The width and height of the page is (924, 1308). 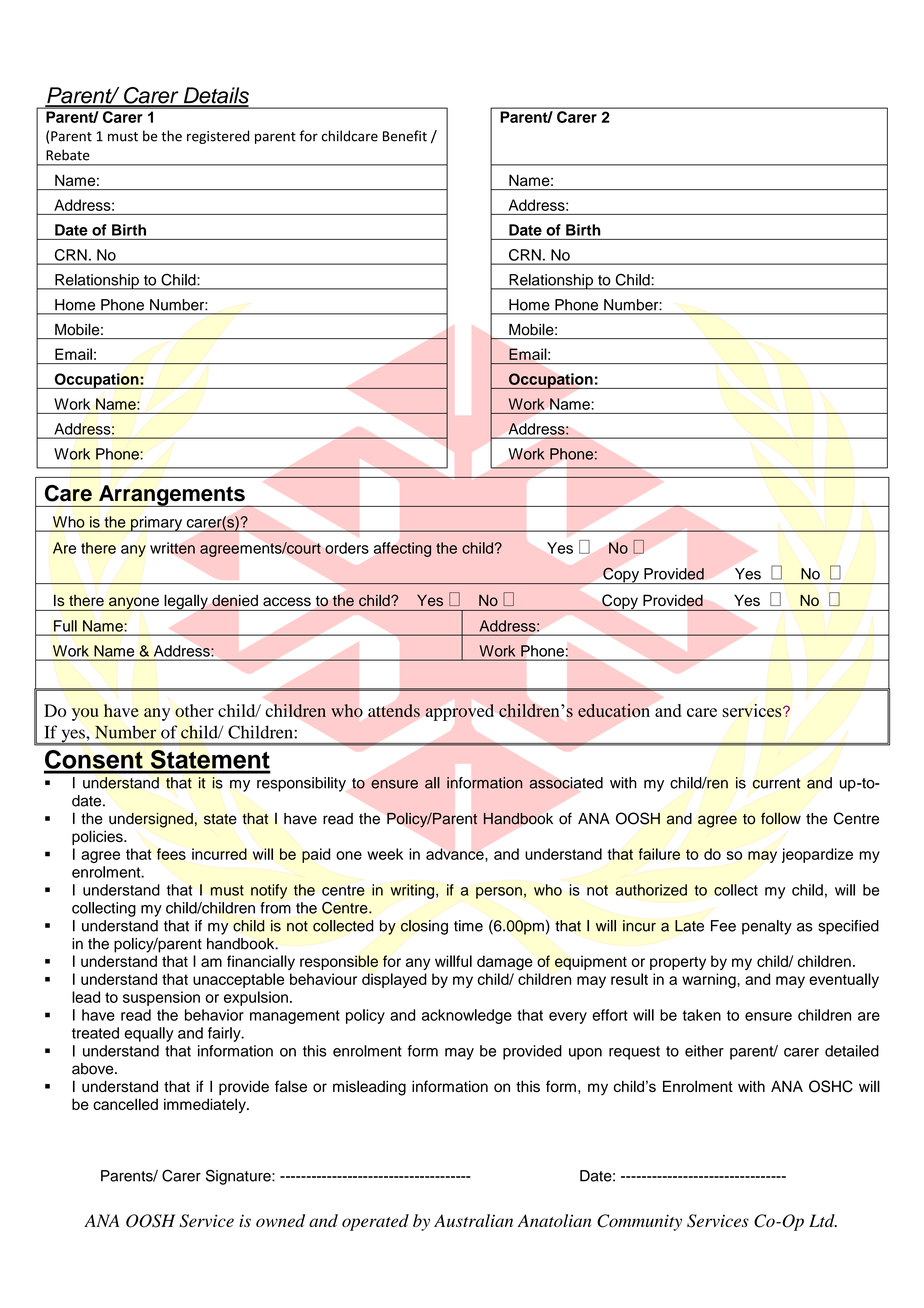 I want to click on Benefit, so click(x=405, y=136).
